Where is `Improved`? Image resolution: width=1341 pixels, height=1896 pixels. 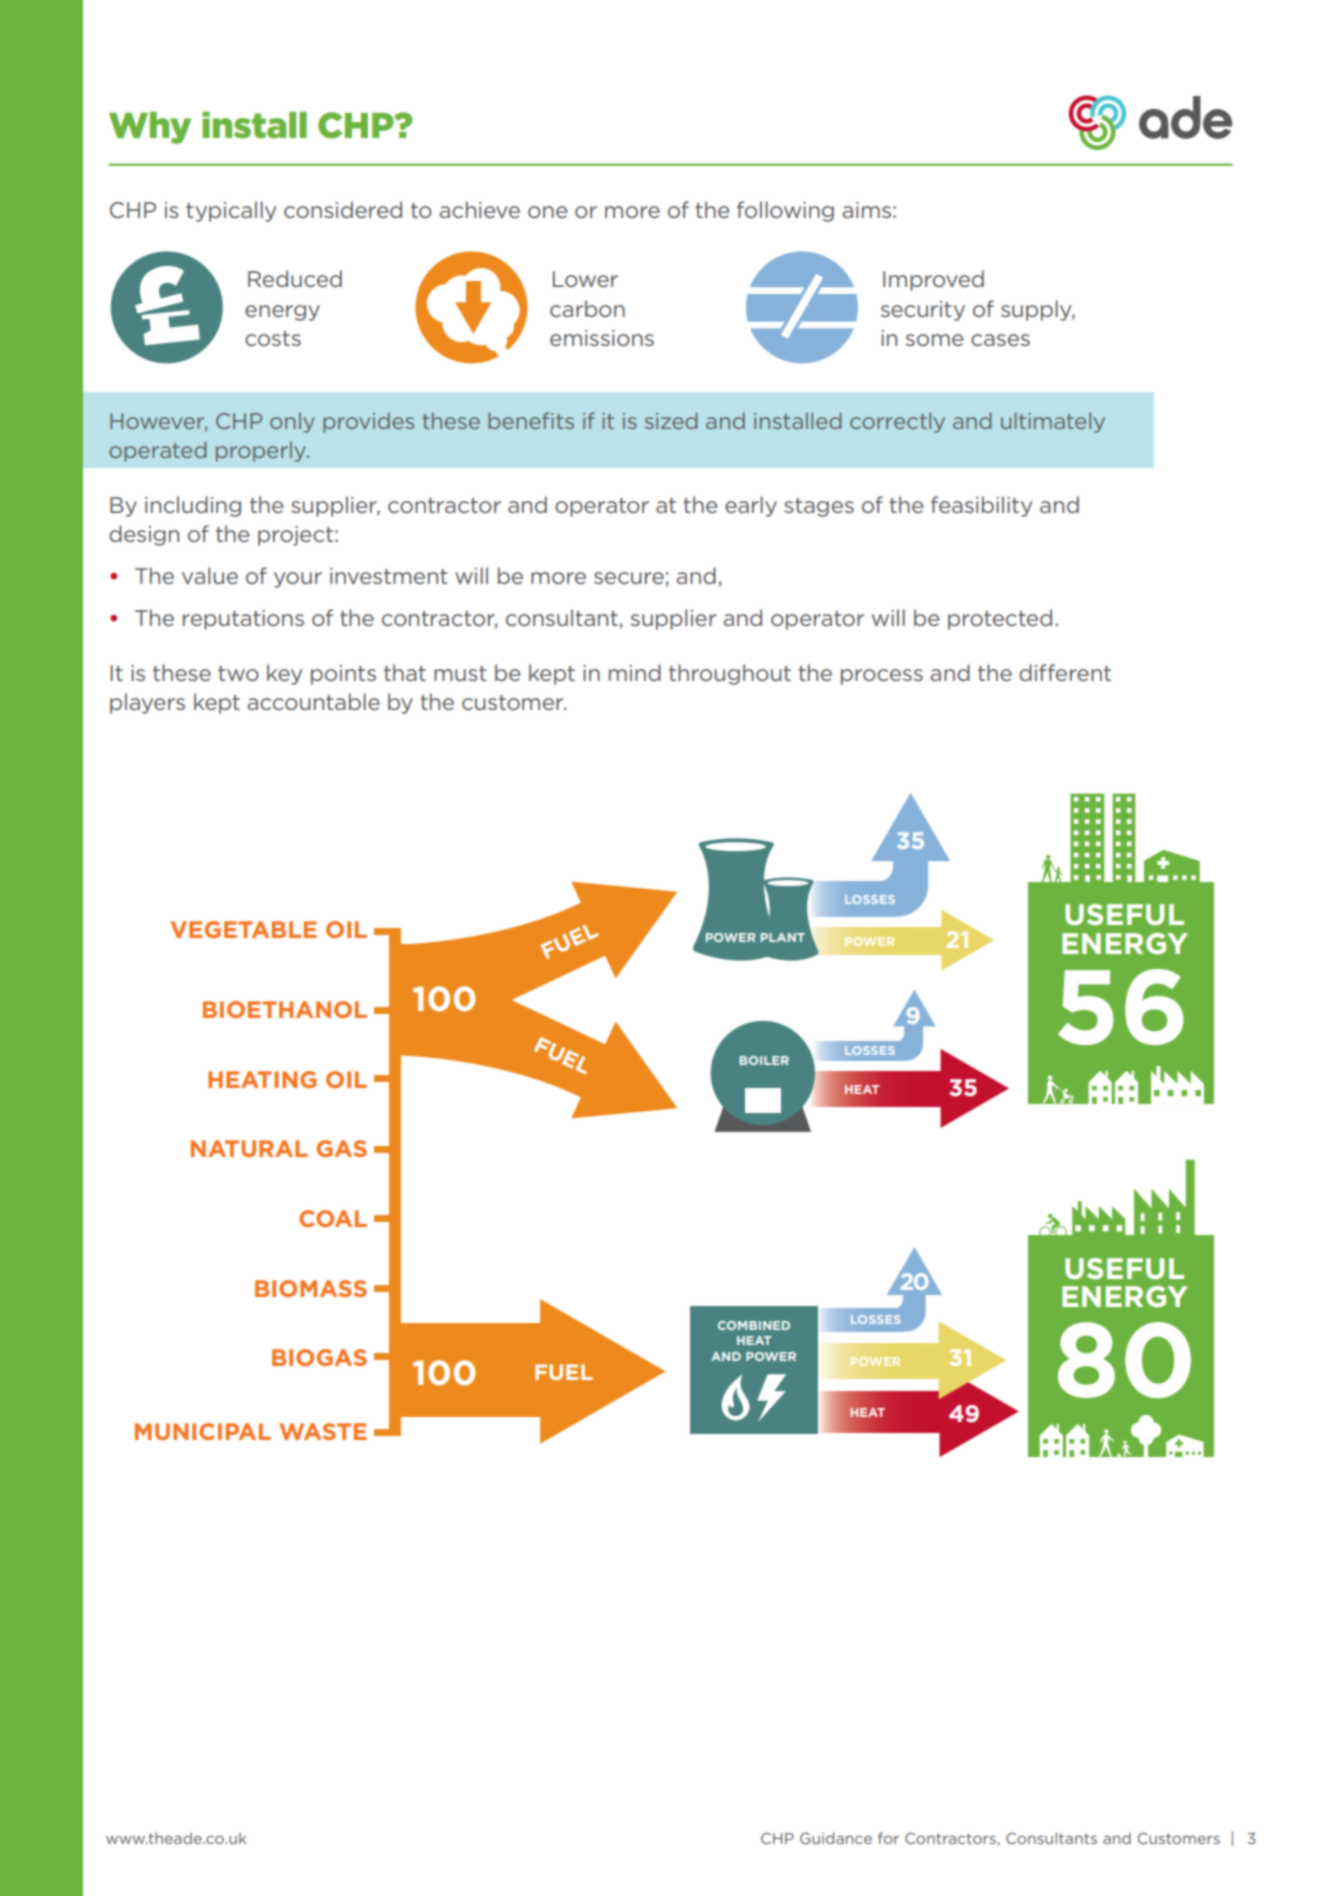 Improved is located at coordinates (933, 280).
